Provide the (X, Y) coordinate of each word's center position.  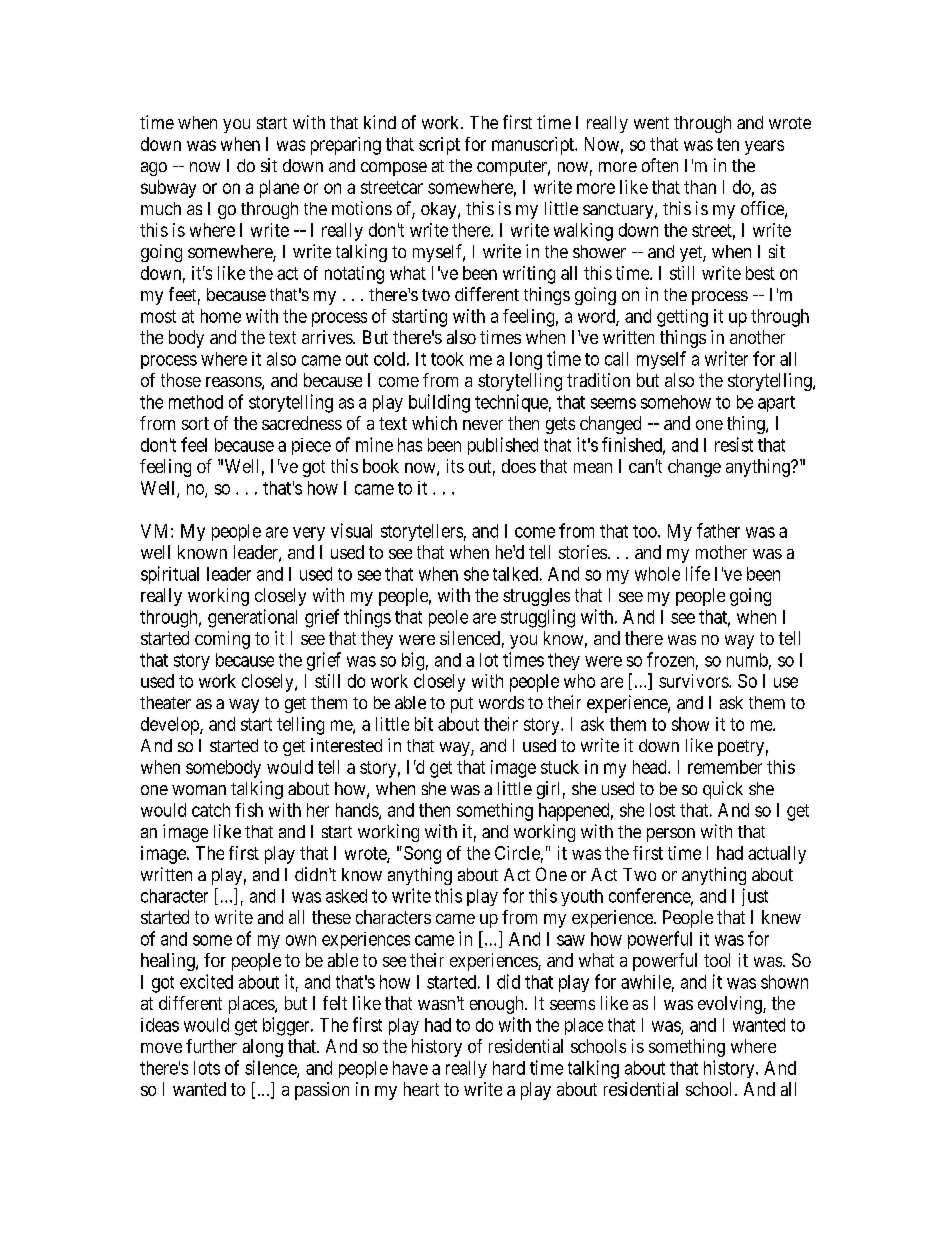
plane (279, 189)
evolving (731, 1005)
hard (509, 1068)
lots (207, 1068)
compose (394, 169)
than (700, 187)
